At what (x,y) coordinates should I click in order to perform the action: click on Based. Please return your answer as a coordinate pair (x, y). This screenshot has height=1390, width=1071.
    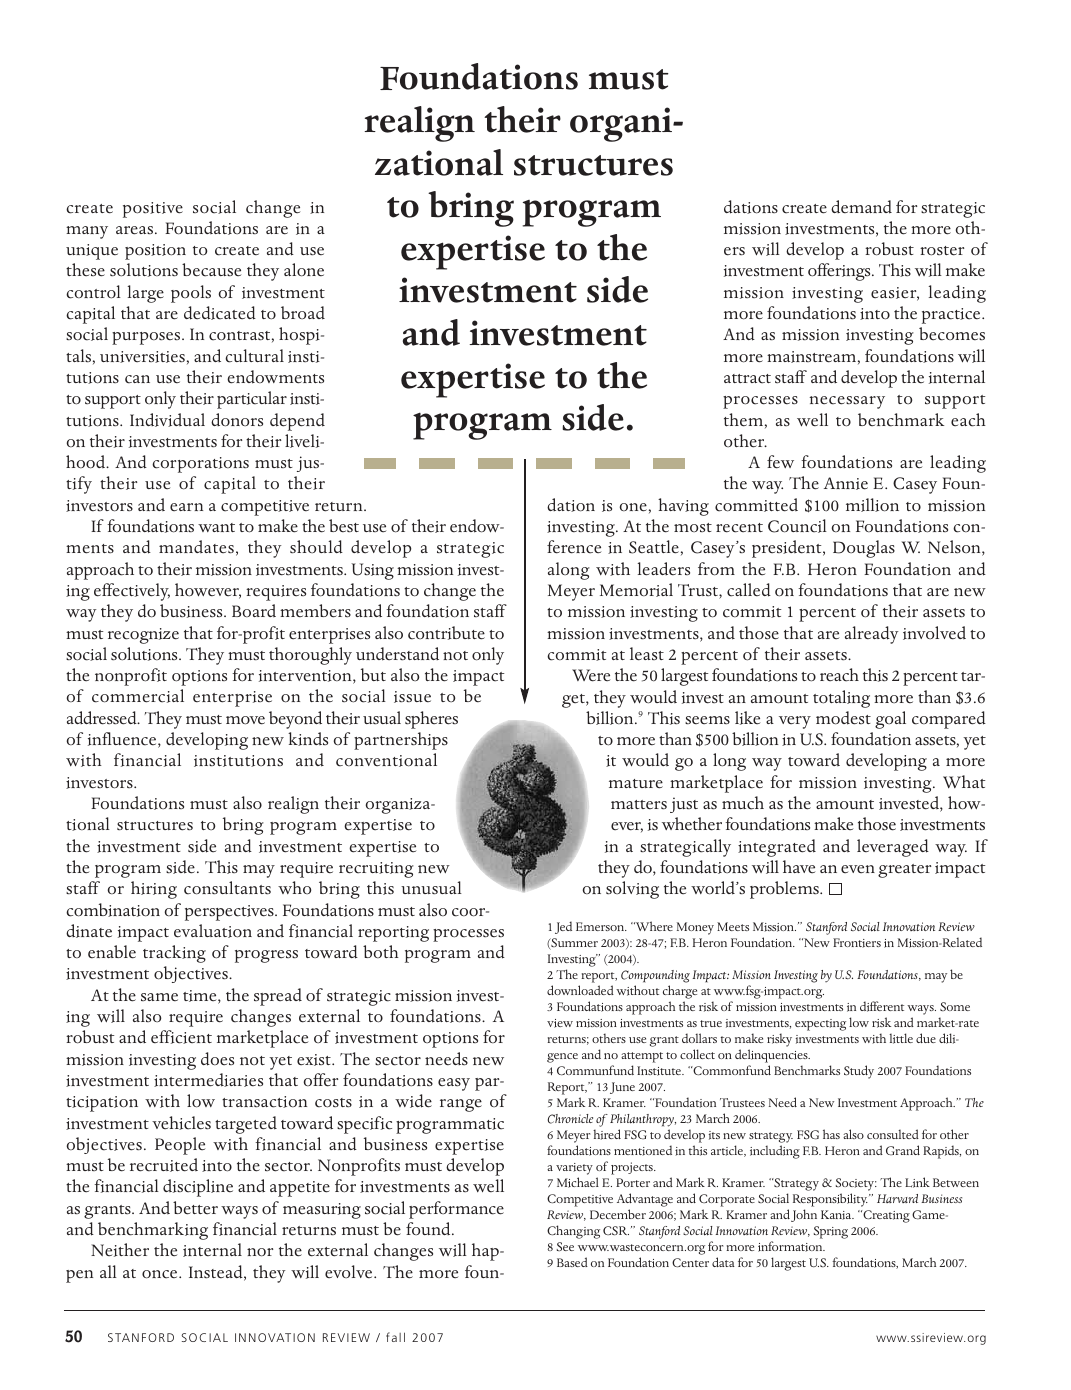
    Looking at the image, I should click on (572, 1262).
